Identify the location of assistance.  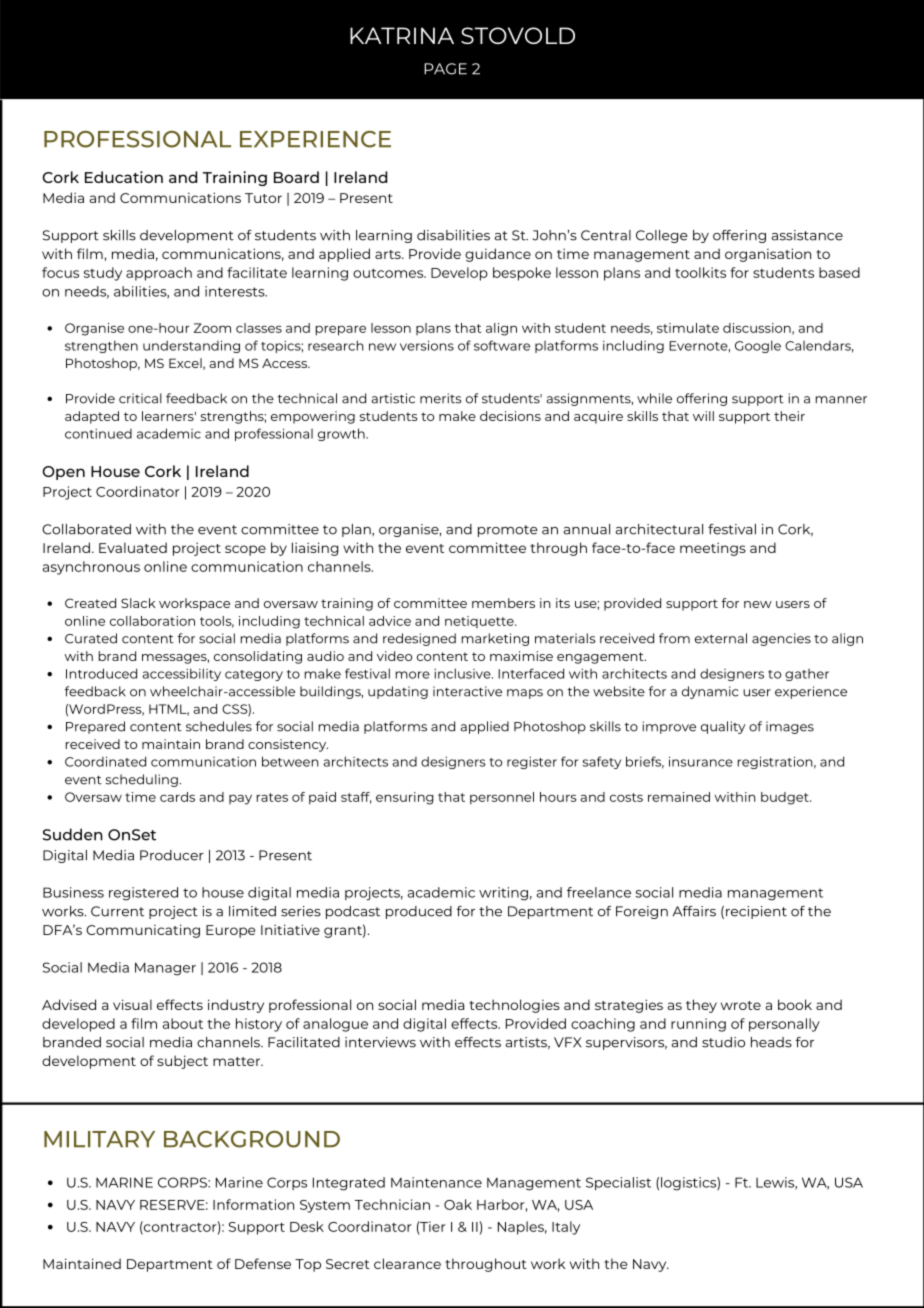
(807, 235).
